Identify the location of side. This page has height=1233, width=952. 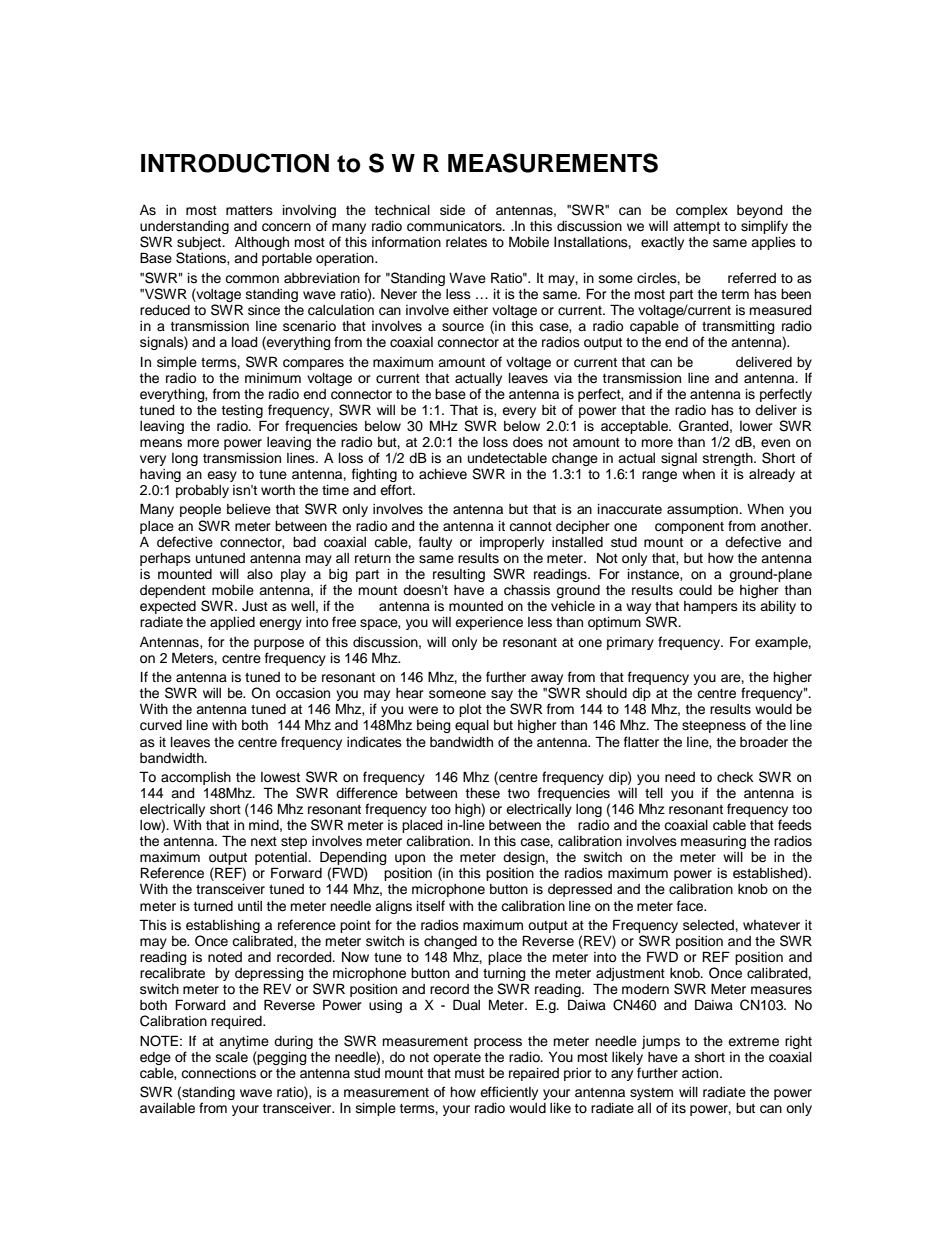
(452, 210).
